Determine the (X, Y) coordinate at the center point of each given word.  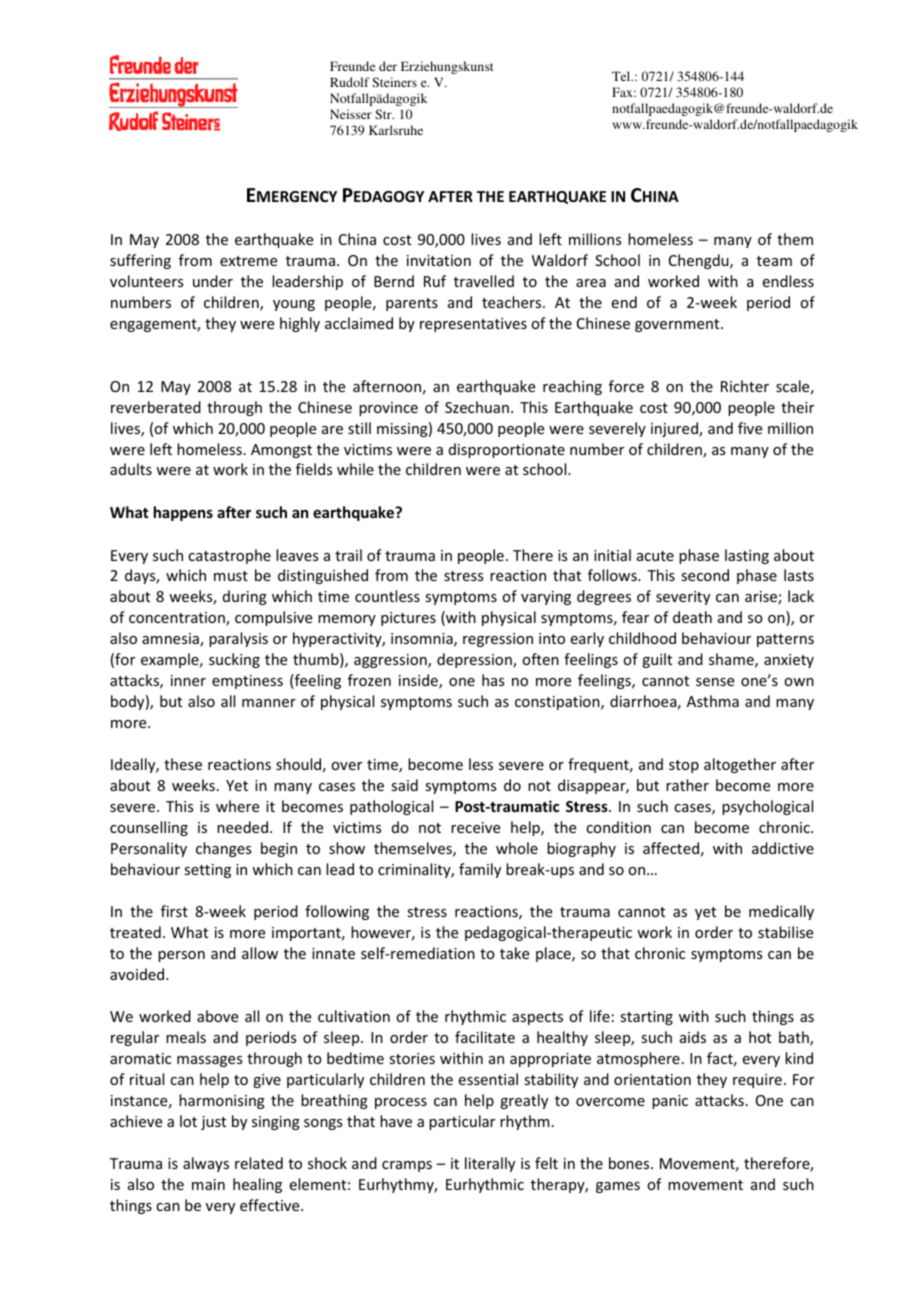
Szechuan (477, 407)
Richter (745, 386)
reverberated (156, 407)
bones (630, 1163)
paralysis (238, 639)
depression (475, 660)
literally (490, 1164)
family (480, 870)
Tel (622, 76)
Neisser (351, 114)
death (692, 617)
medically (781, 912)
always (206, 1164)
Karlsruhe (396, 130)
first (174, 911)
